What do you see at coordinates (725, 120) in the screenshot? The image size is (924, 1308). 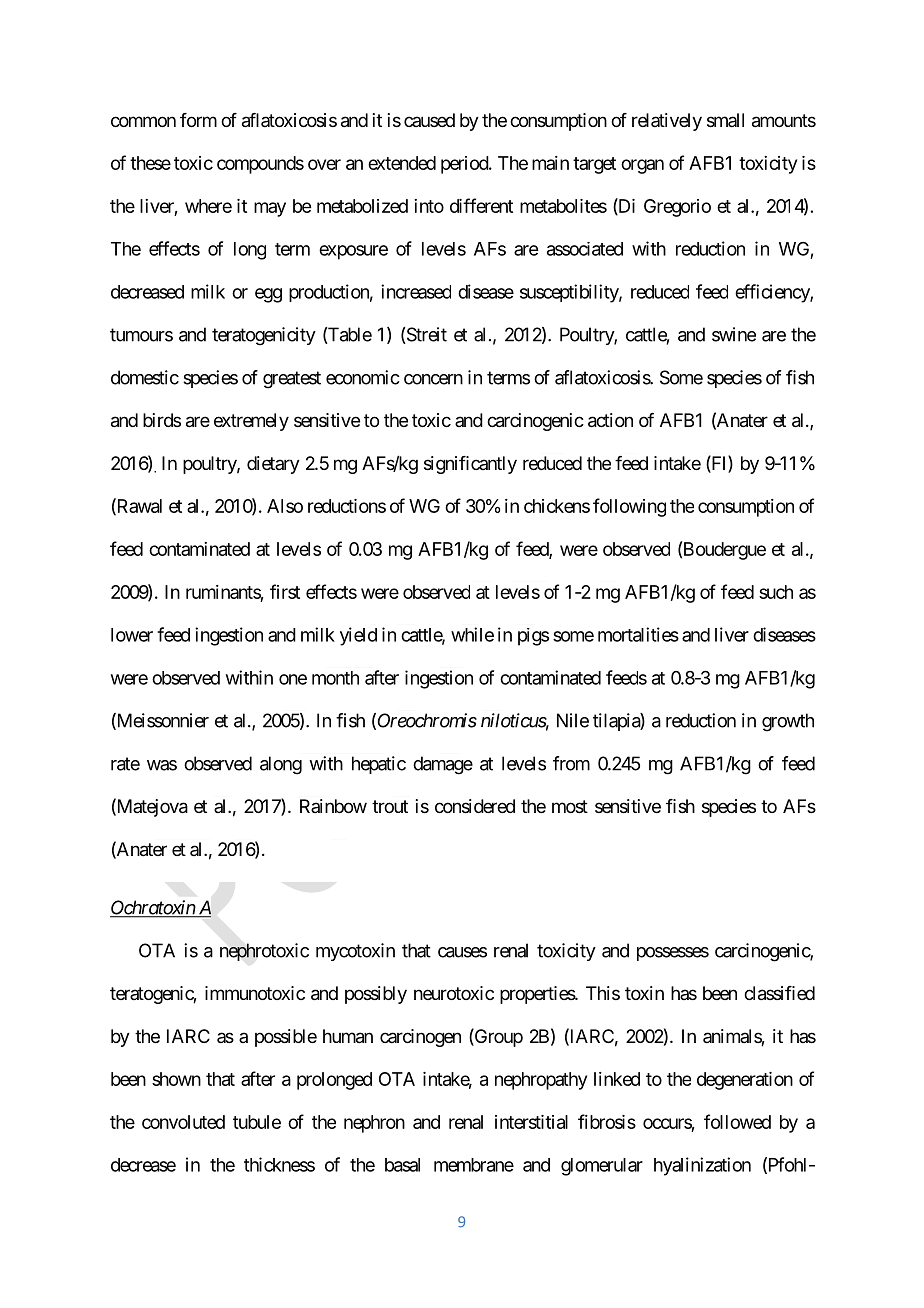 I see `small` at bounding box center [725, 120].
